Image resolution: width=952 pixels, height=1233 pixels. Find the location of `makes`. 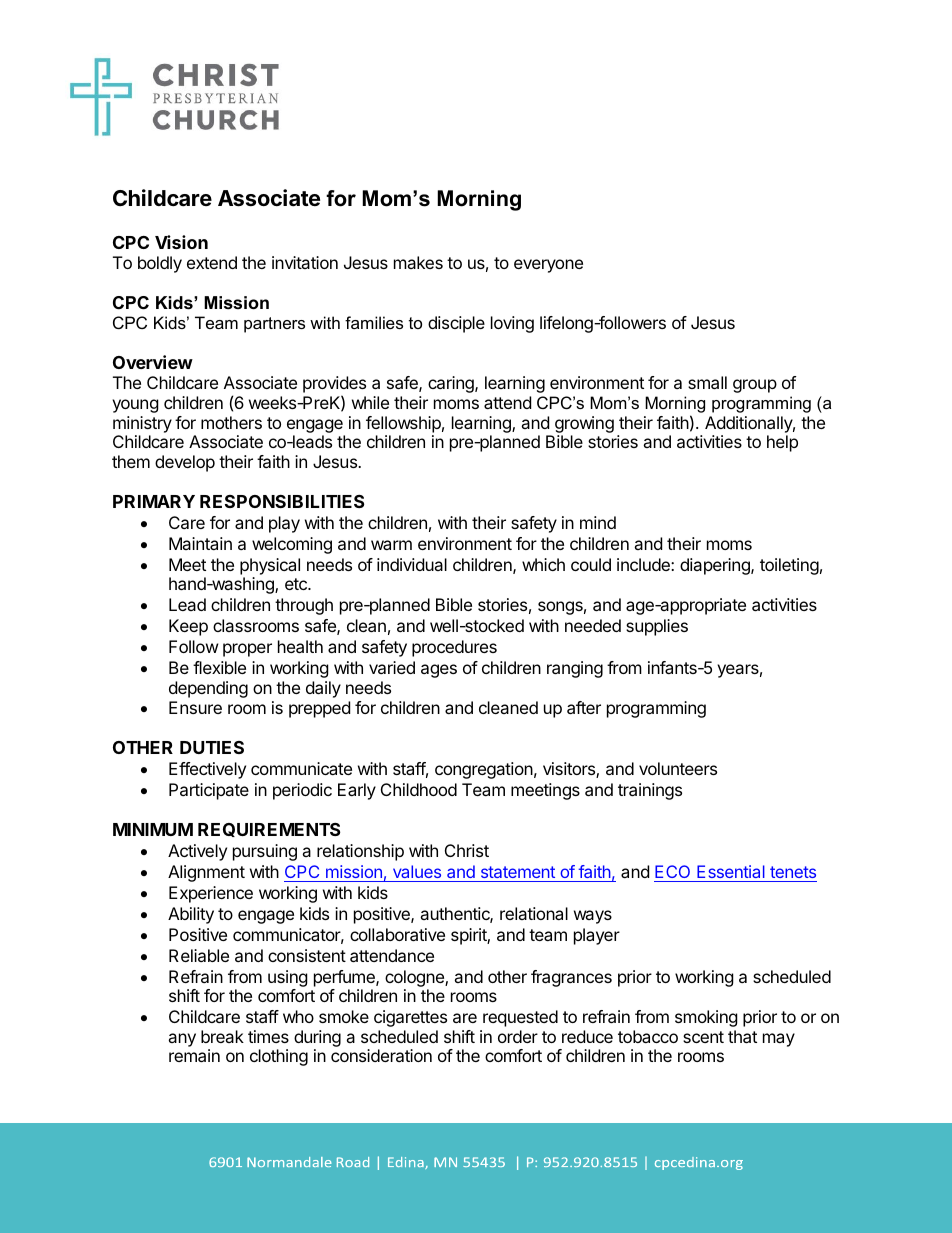

makes is located at coordinates (418, 262).
